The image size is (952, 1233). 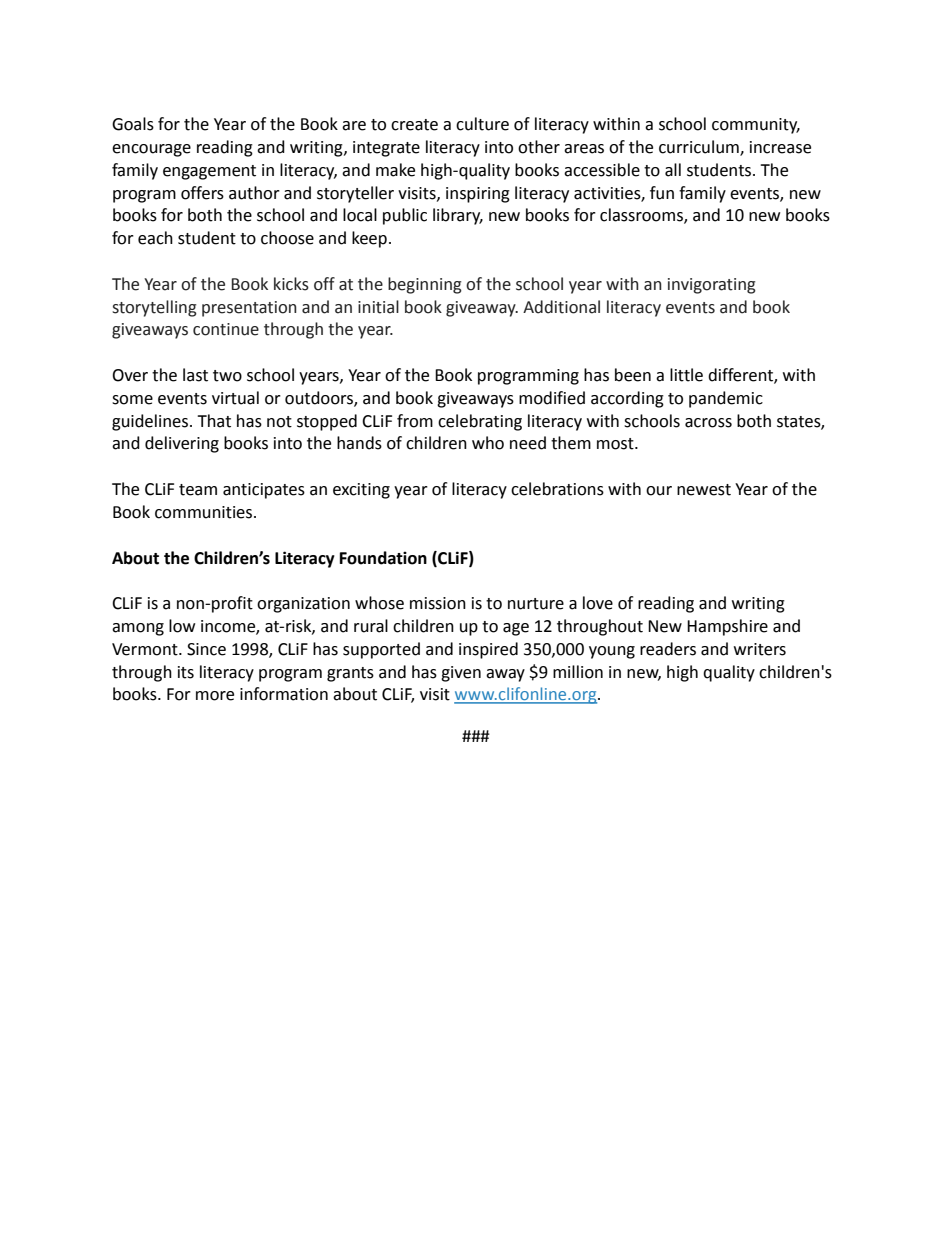 I want to click on more, so click(x=215, y=696).
